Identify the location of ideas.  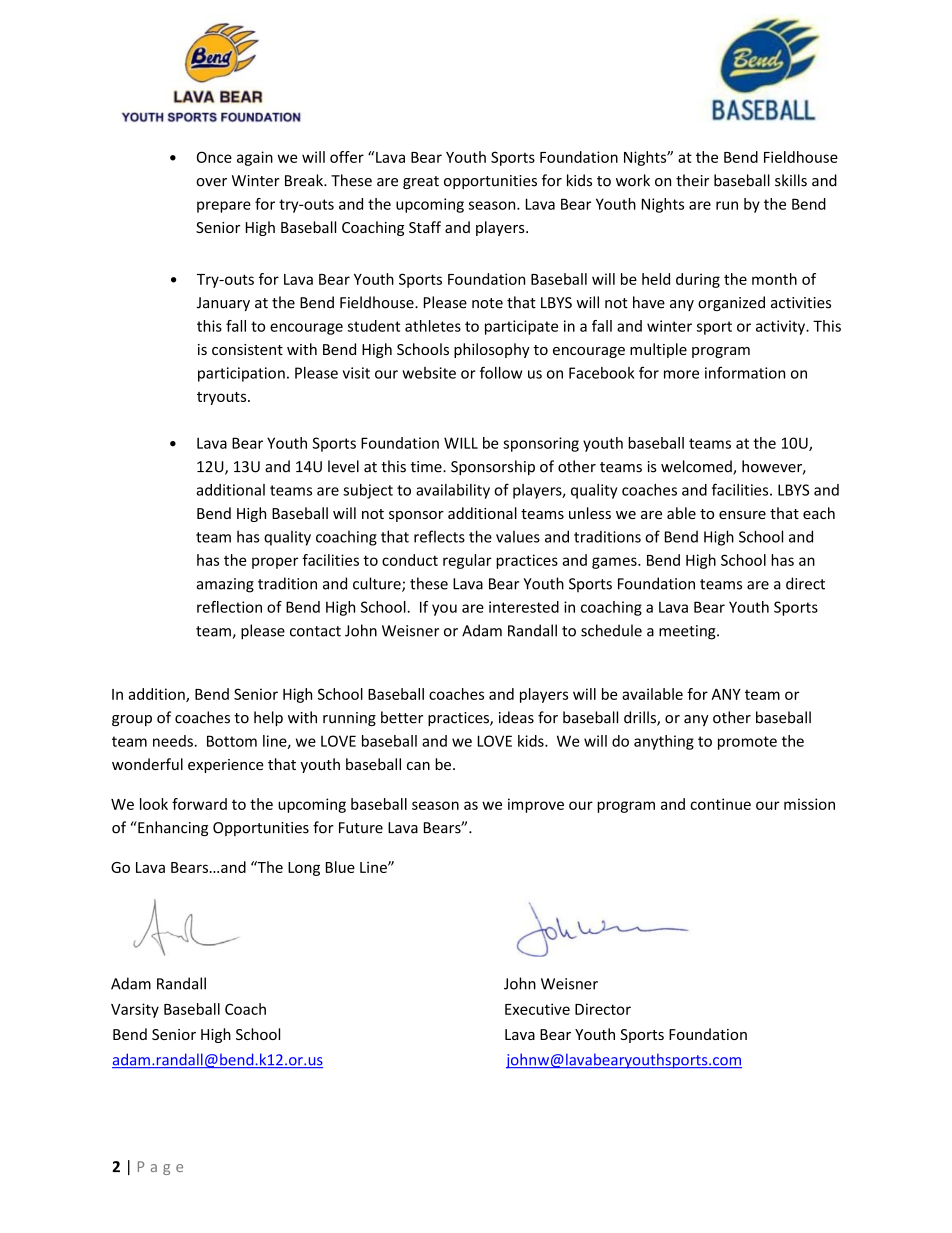
(516, 717).
